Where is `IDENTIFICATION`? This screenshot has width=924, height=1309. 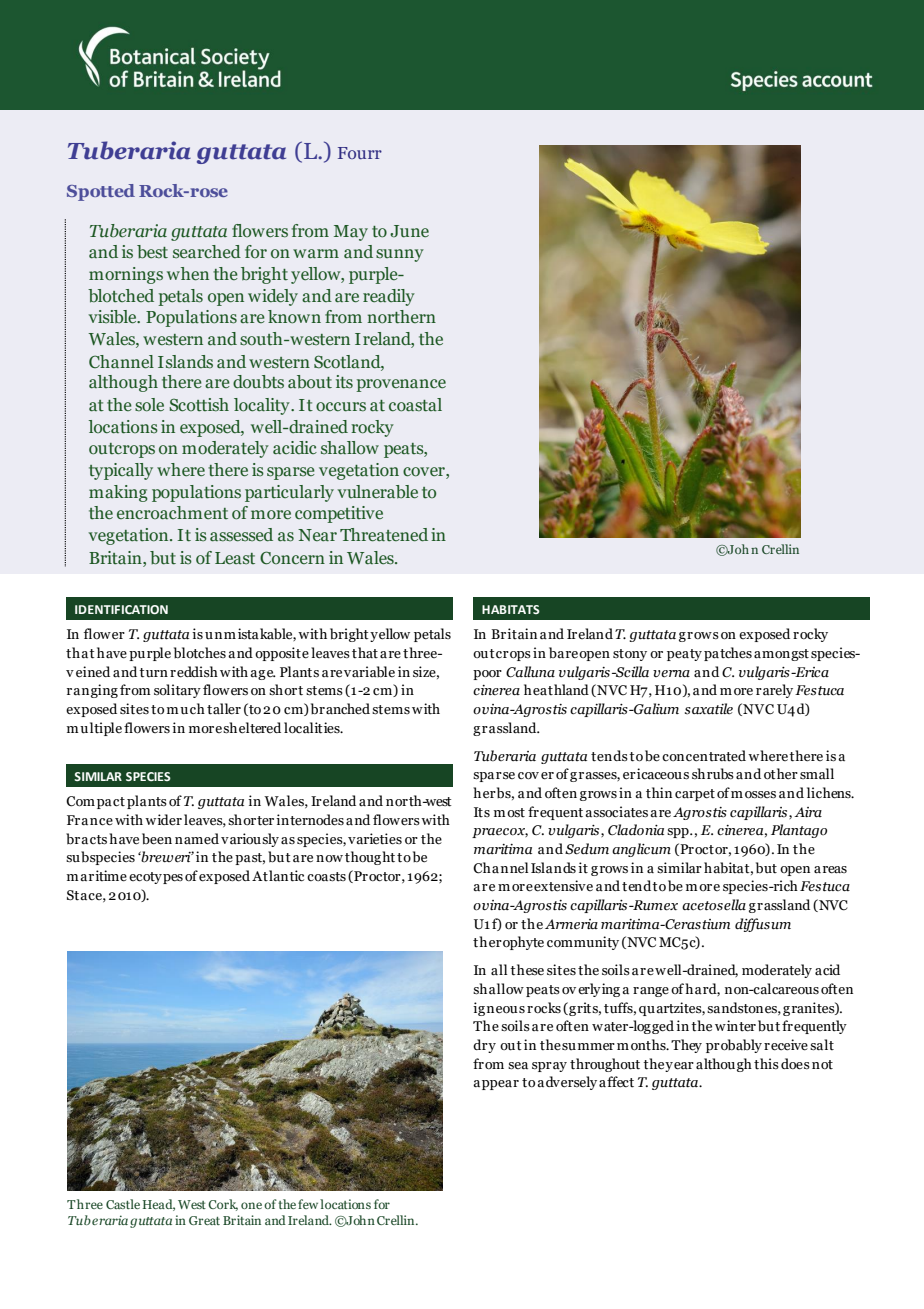 IDENTIFICATION is located at coordinates (121, 609).
